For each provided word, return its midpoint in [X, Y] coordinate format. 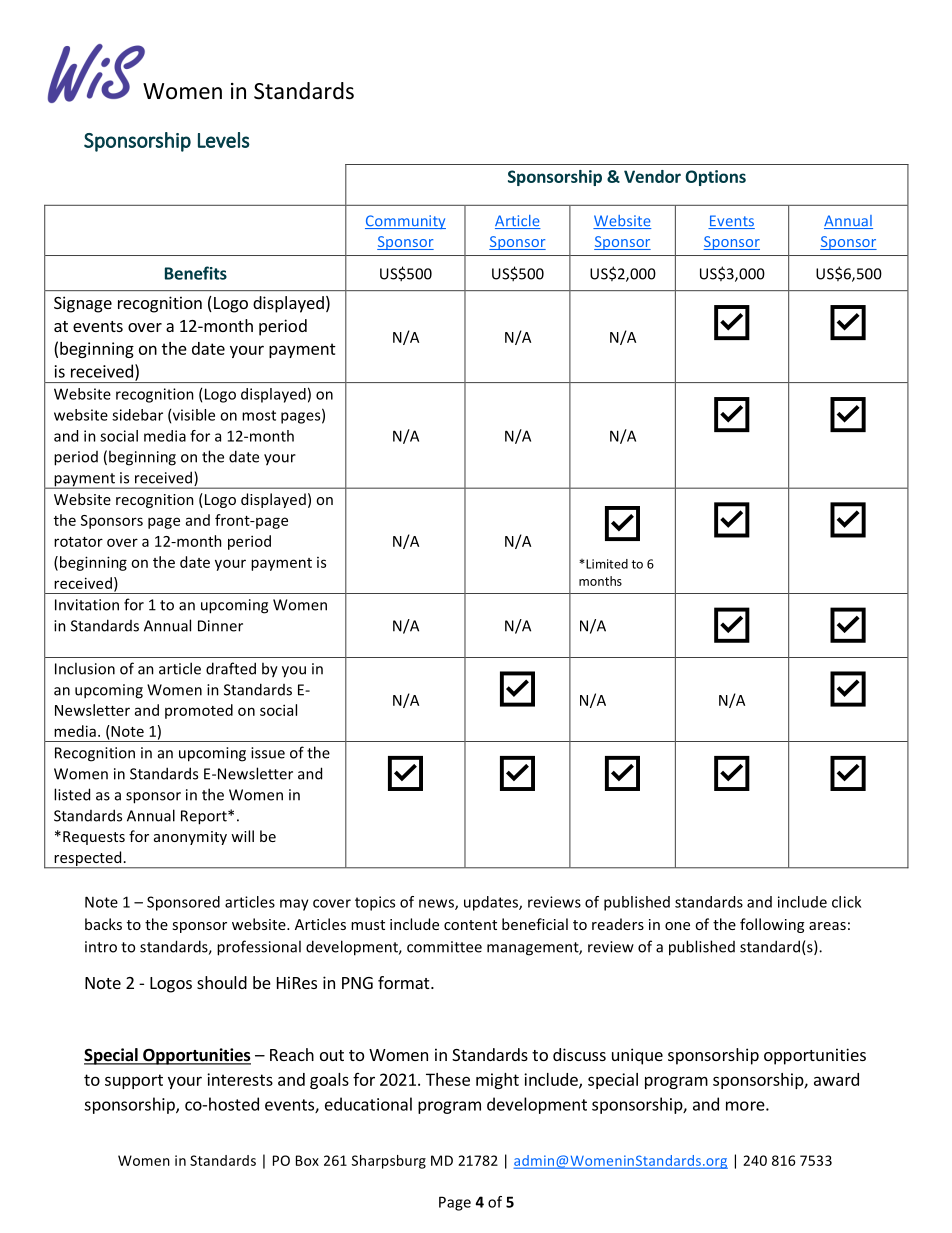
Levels [224, 140]
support [134, 1081]
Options [715, 178]
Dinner [220, 626]
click [846, 902]
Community [405, 222]
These [448, 1079]
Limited [606, 564]
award [836, 1079]
